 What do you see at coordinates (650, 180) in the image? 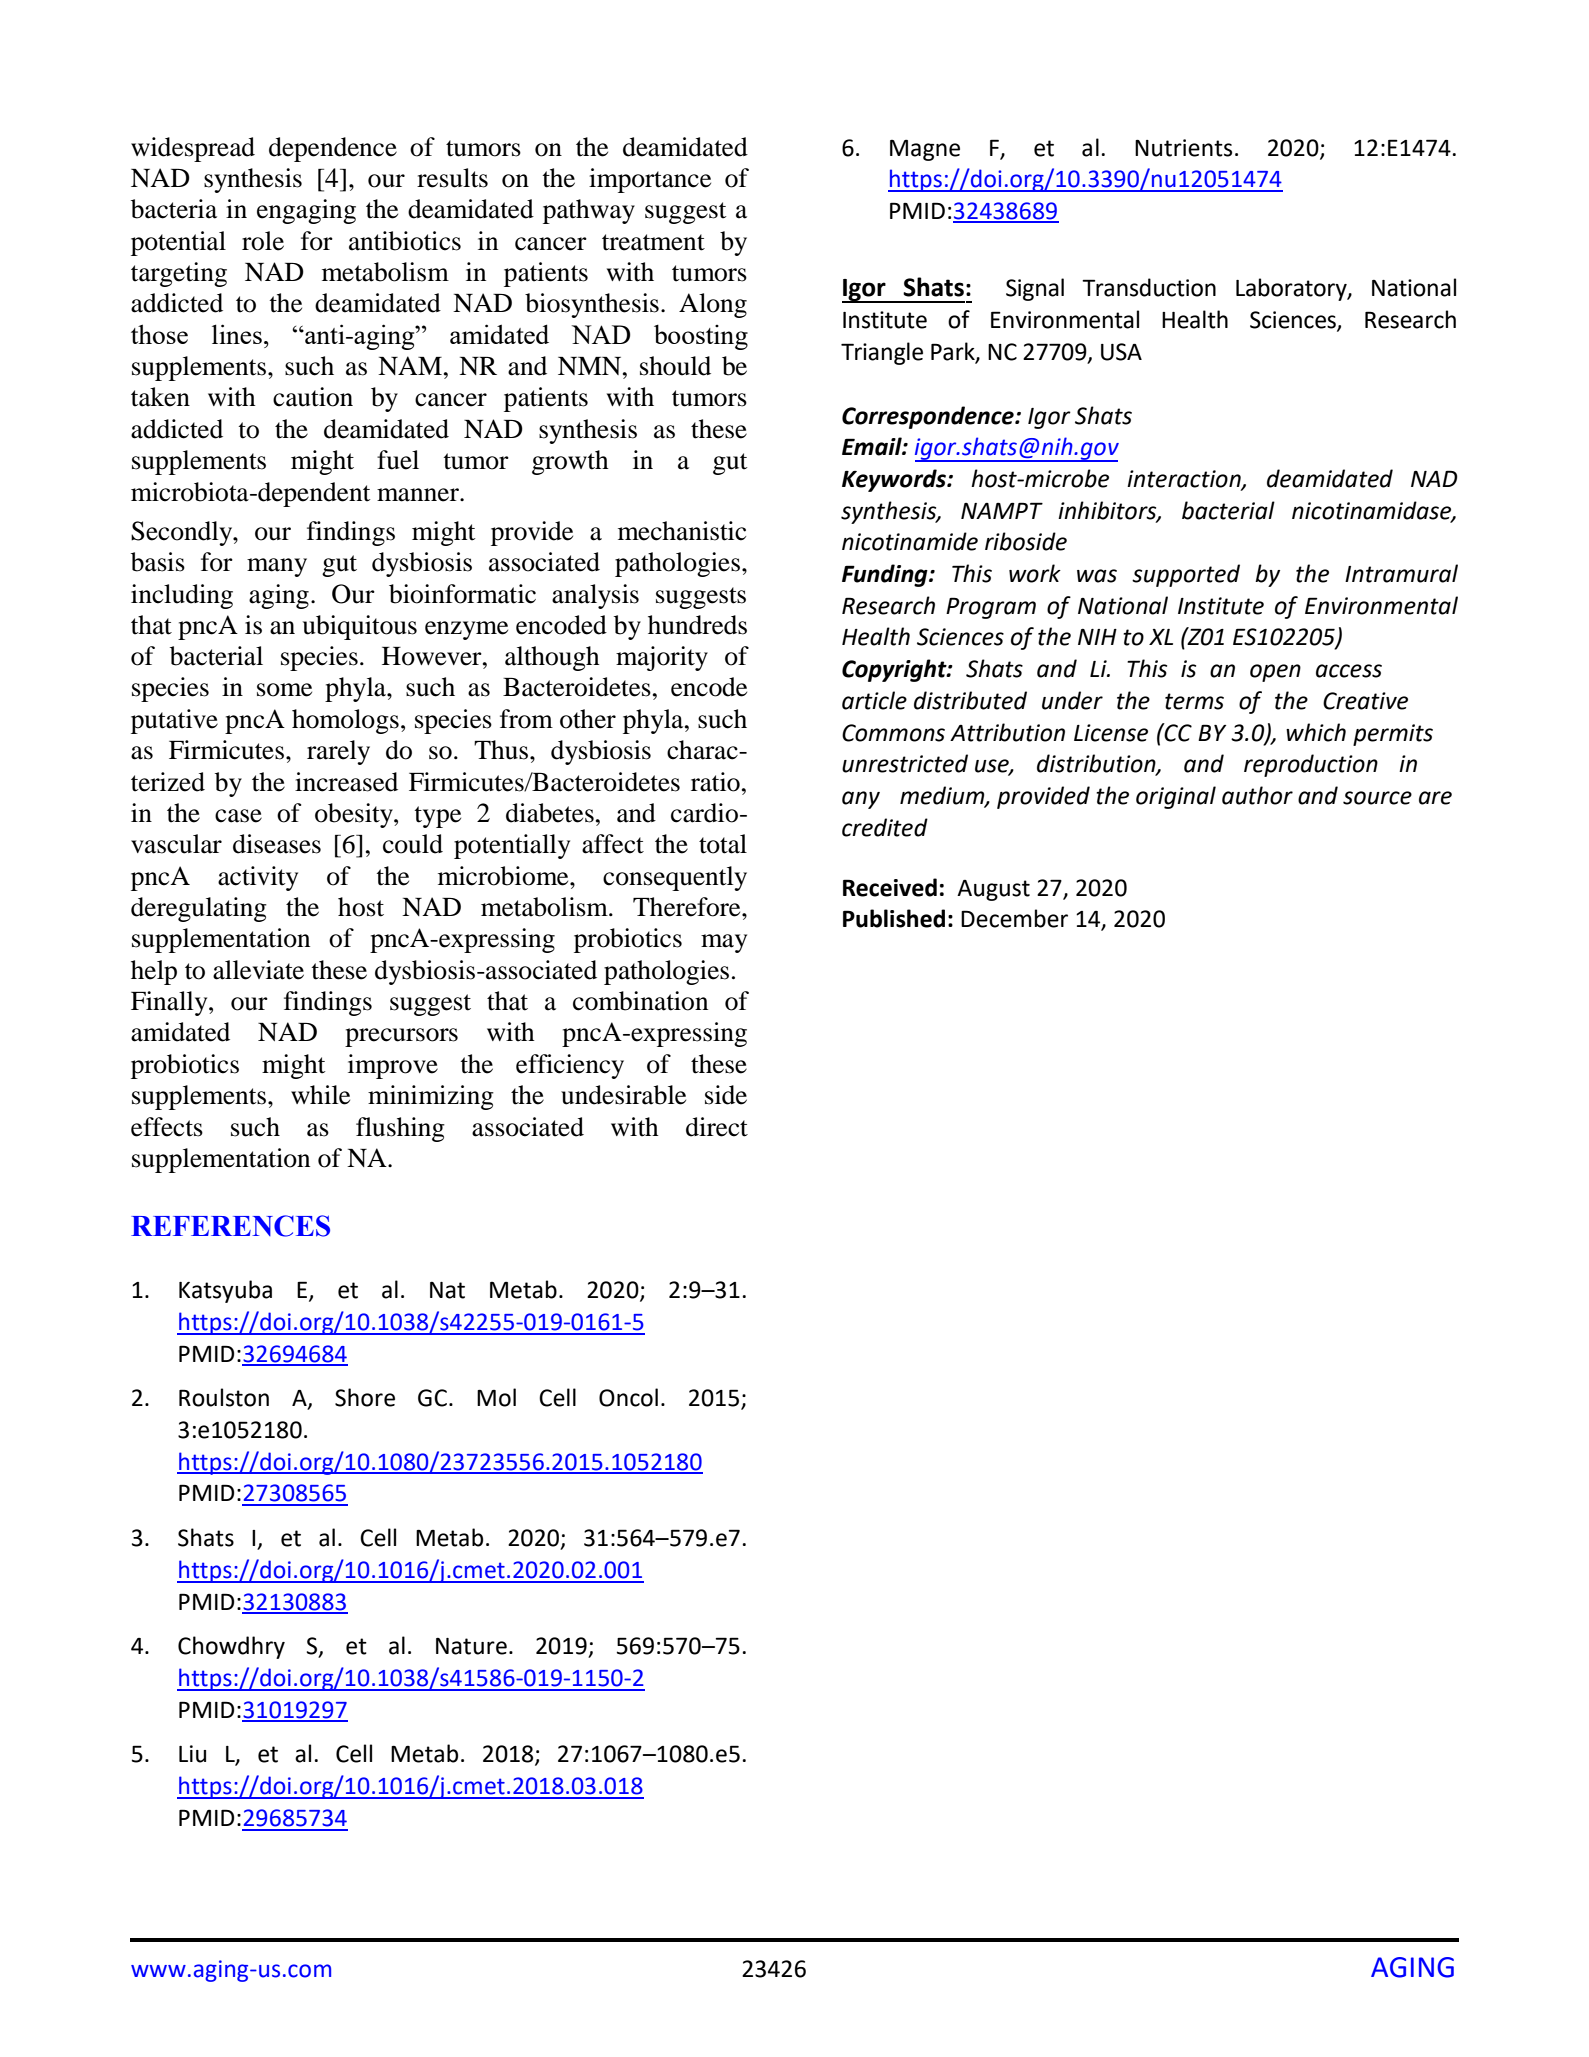
I see `importance` at bounding box center [650, 180].
